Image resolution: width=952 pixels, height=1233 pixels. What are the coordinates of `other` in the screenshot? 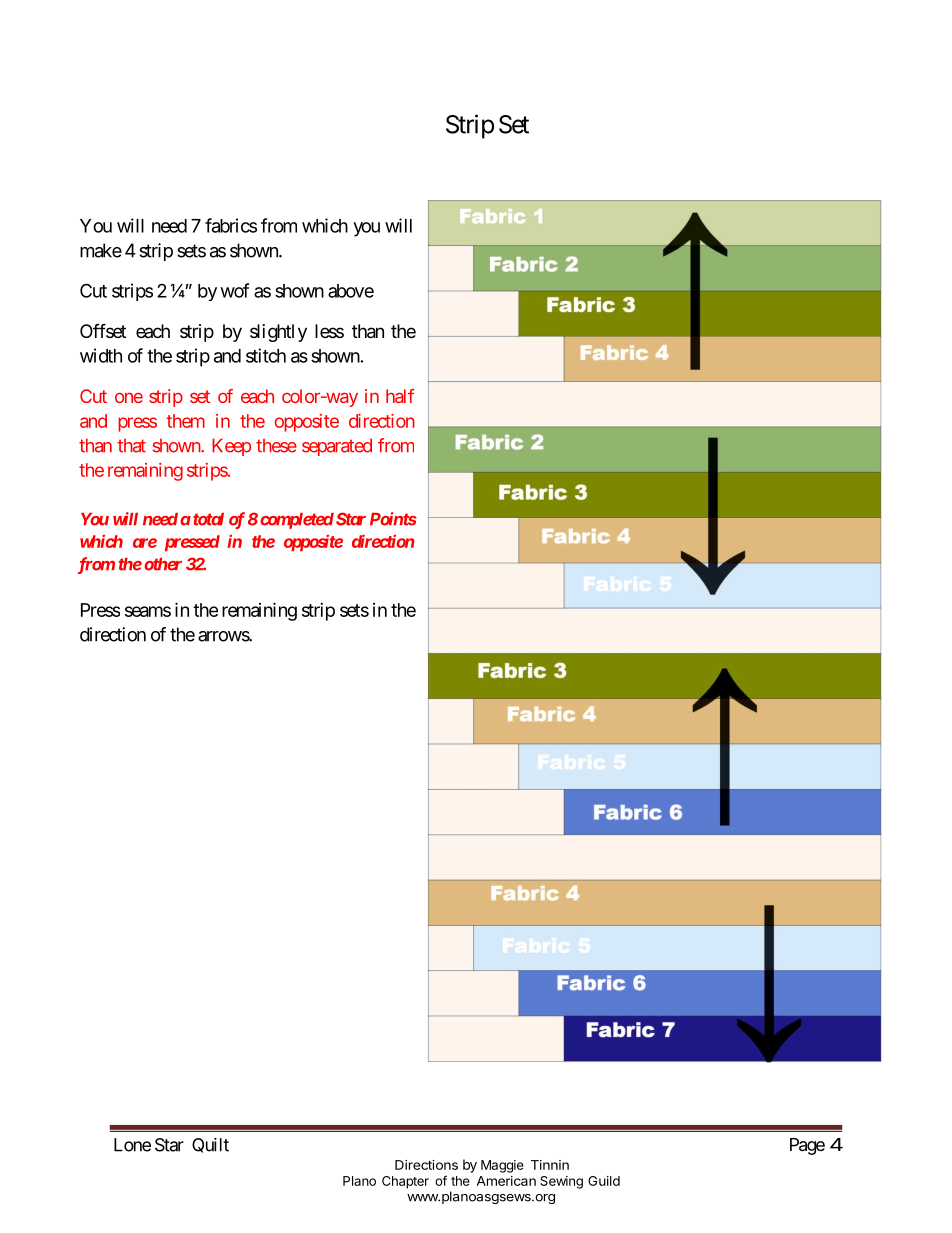 It's located at (163, 564).
